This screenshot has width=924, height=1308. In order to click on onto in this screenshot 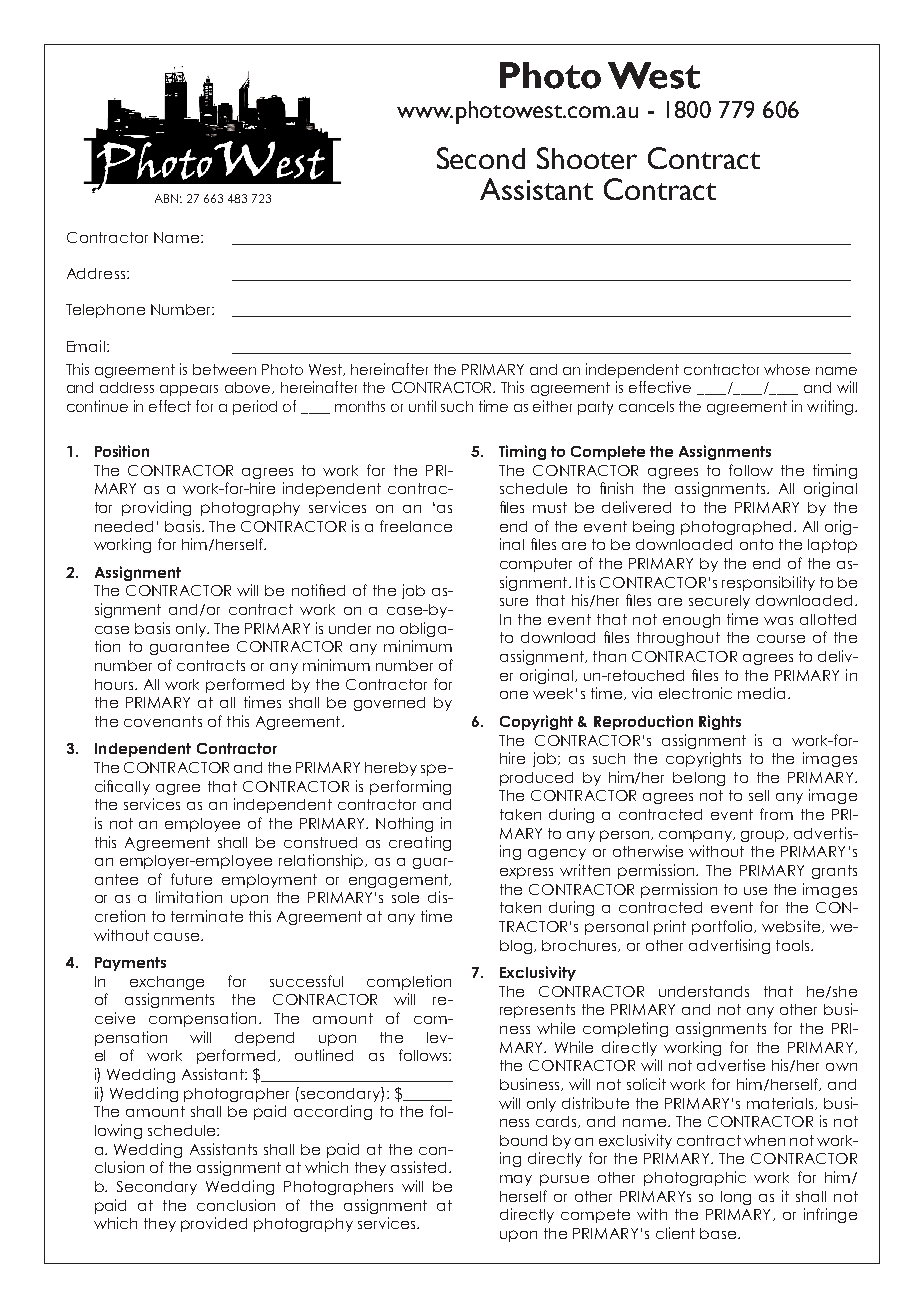, I will do `click(756, 544)`.
